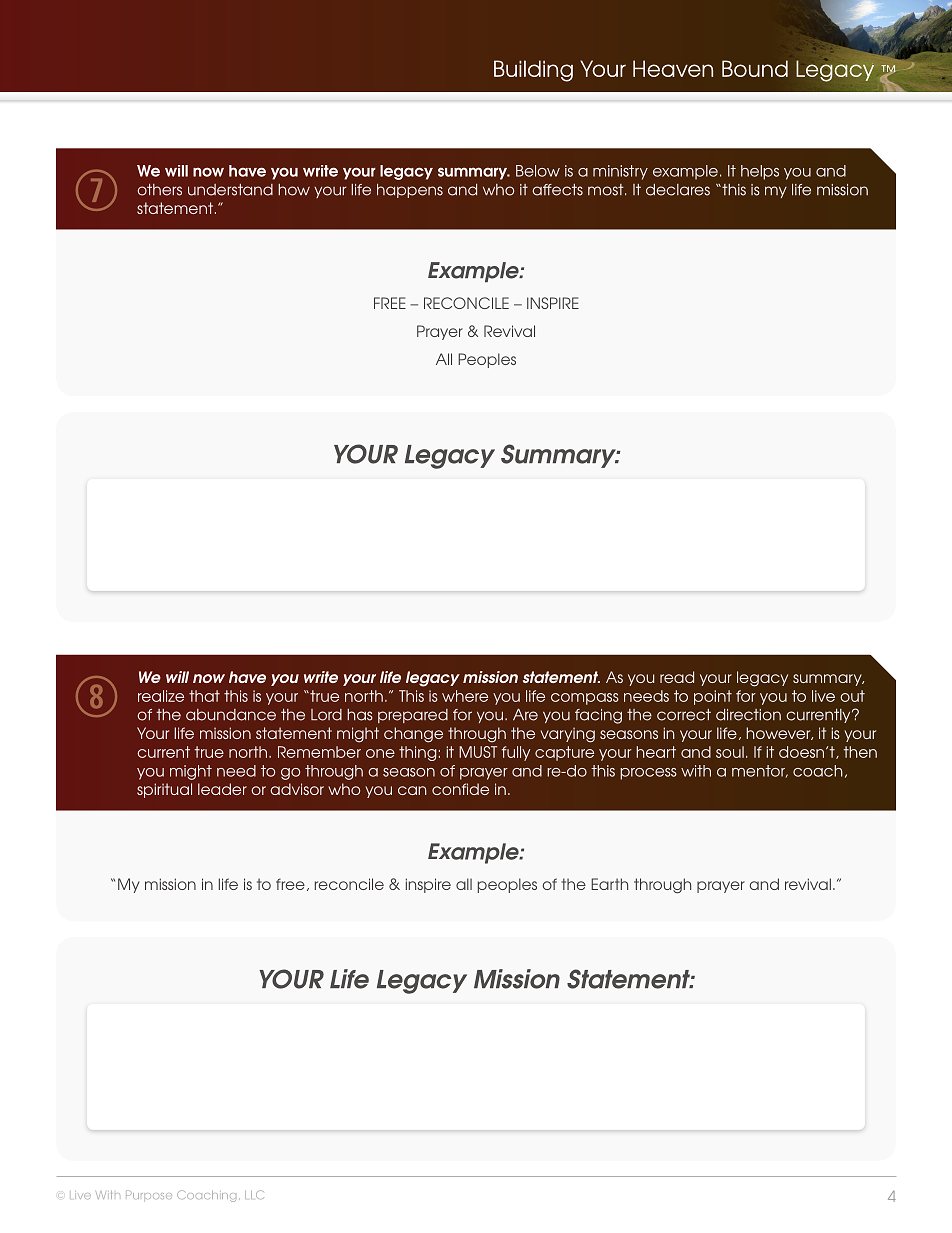 The image size is (952, 1233). I want to click on Bound, so click(755, 68).
